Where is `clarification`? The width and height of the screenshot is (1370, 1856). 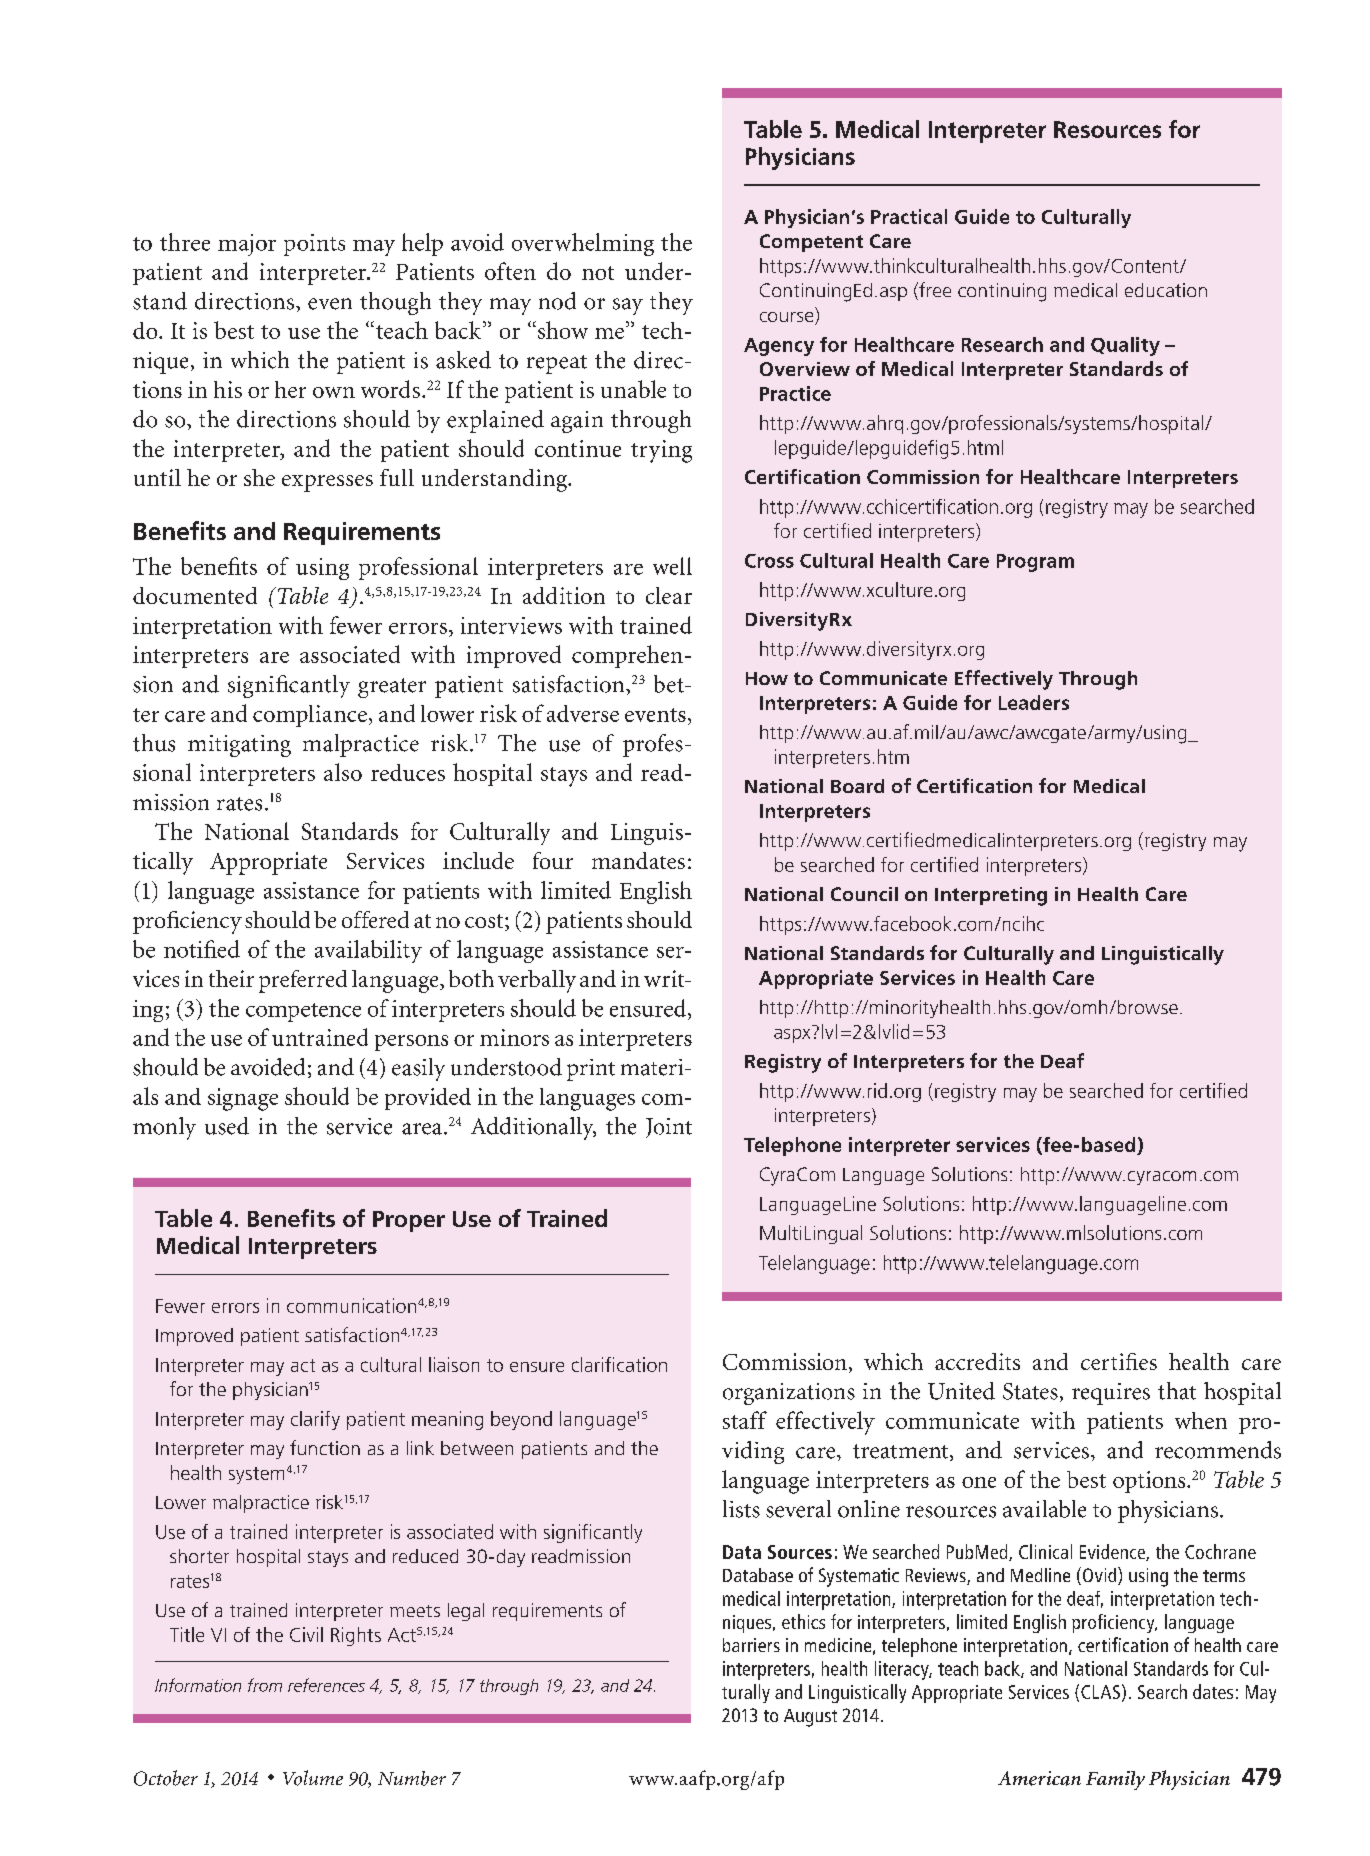 clarification is located at coordinates (619, 1364).
